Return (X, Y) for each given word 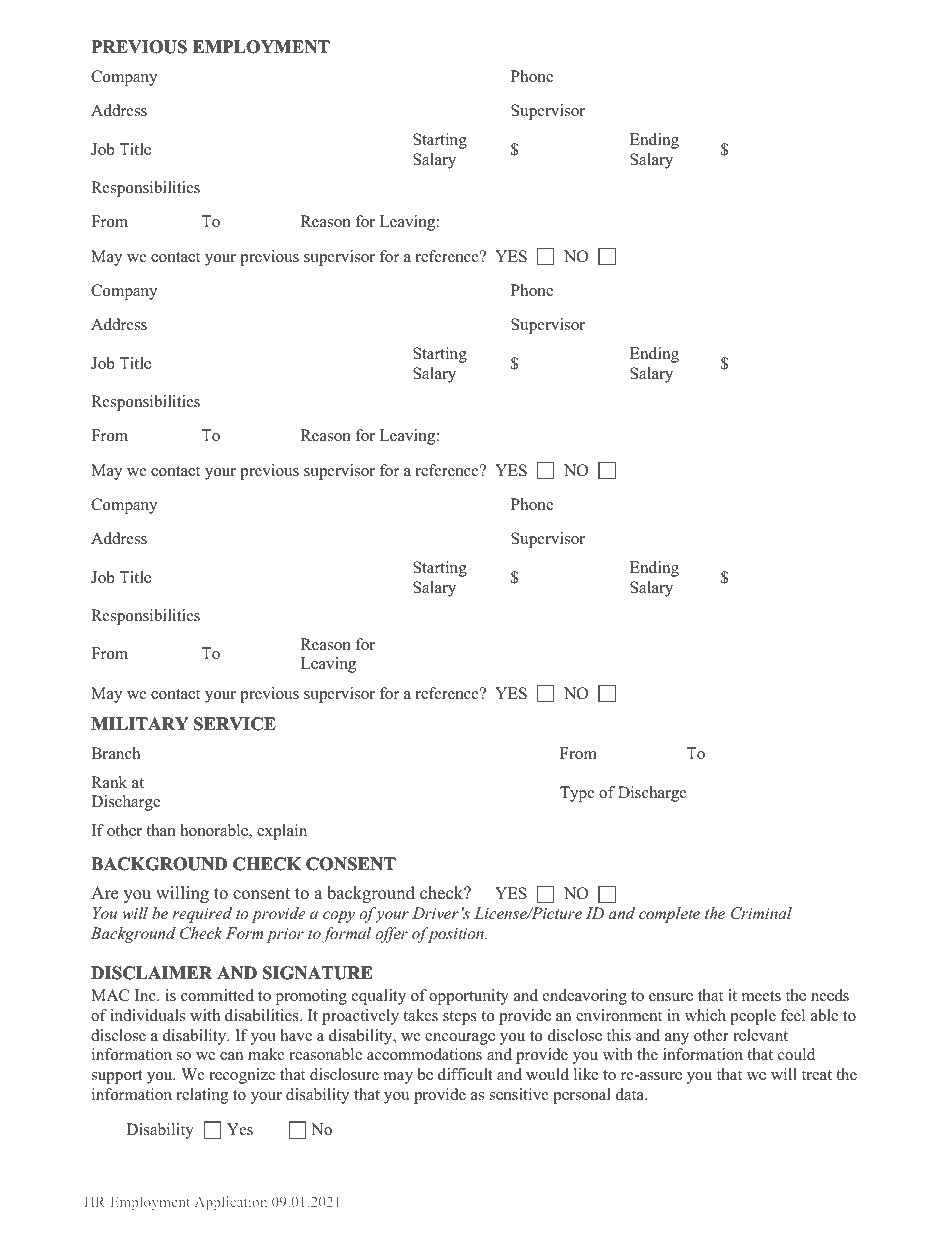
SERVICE (235, 724)
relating (202, 1096)
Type (577, 794)
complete (669, 915)
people (753, 1017)
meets (761, 996)
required (202, 915)
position (455, 935)
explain (282, 832)
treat (817, 1075)
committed (217, 995)
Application (231, 1203)
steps (460, 1018)
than (161, 830)
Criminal (761, 913)
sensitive (519, 1094)
